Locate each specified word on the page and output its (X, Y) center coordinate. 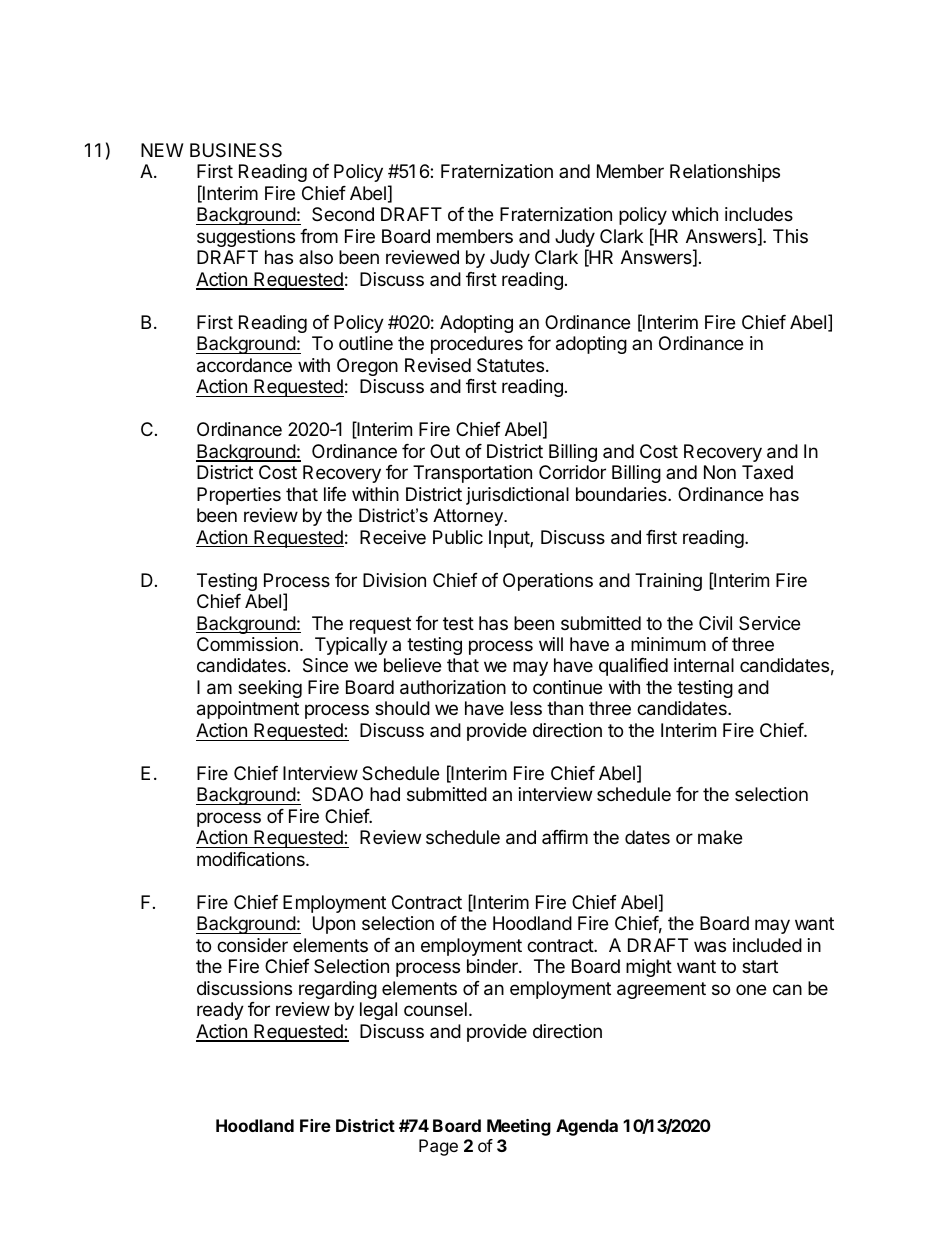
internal (704, 665)
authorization (453, 687)
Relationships (725, 173)
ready (220, 1011)
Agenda (587, 1127)
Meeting (519, 1127)
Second (343, 214)
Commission (247, 644)
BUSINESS (236, 150)
